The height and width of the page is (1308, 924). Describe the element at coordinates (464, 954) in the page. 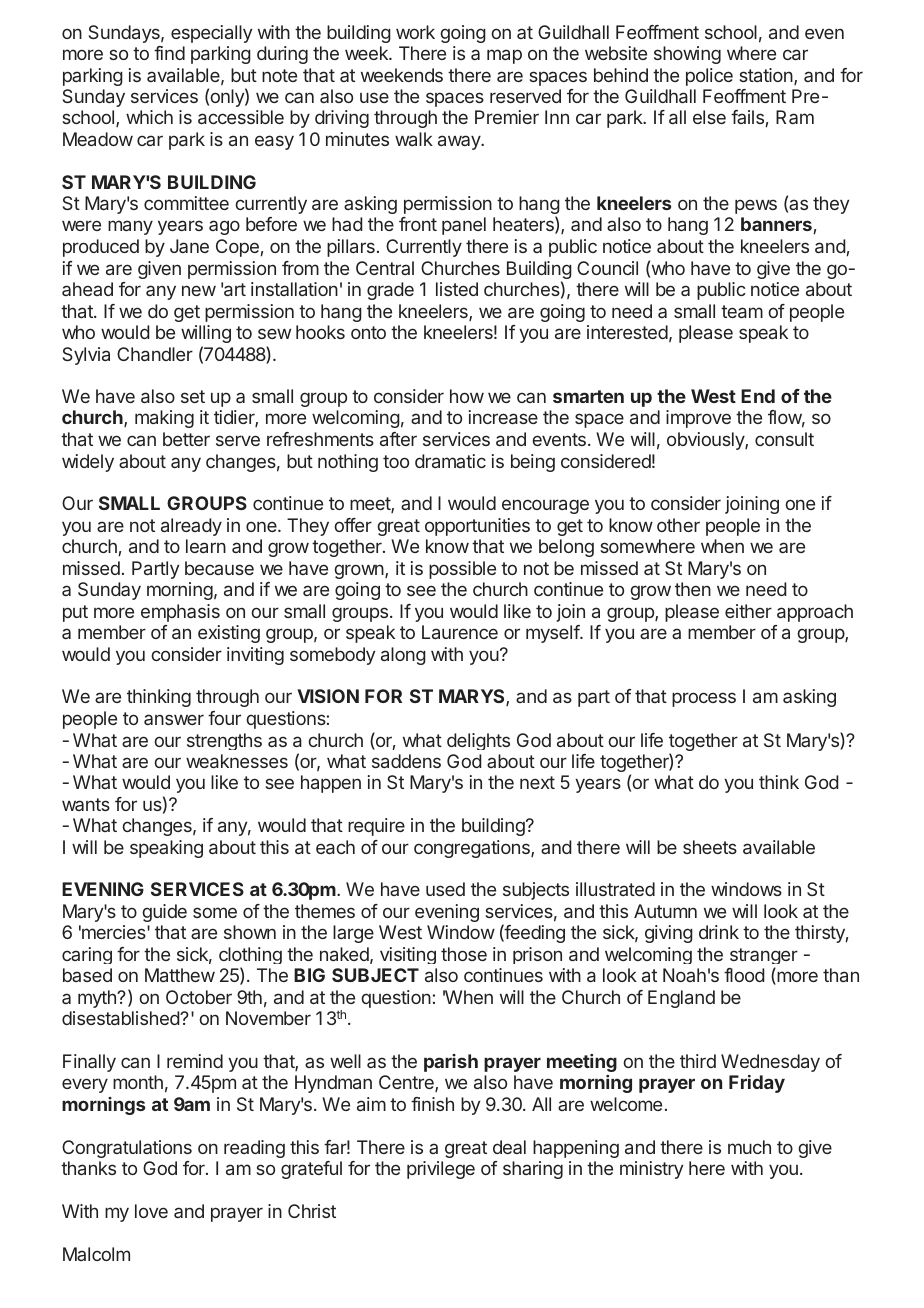

I see `those` at that location.
